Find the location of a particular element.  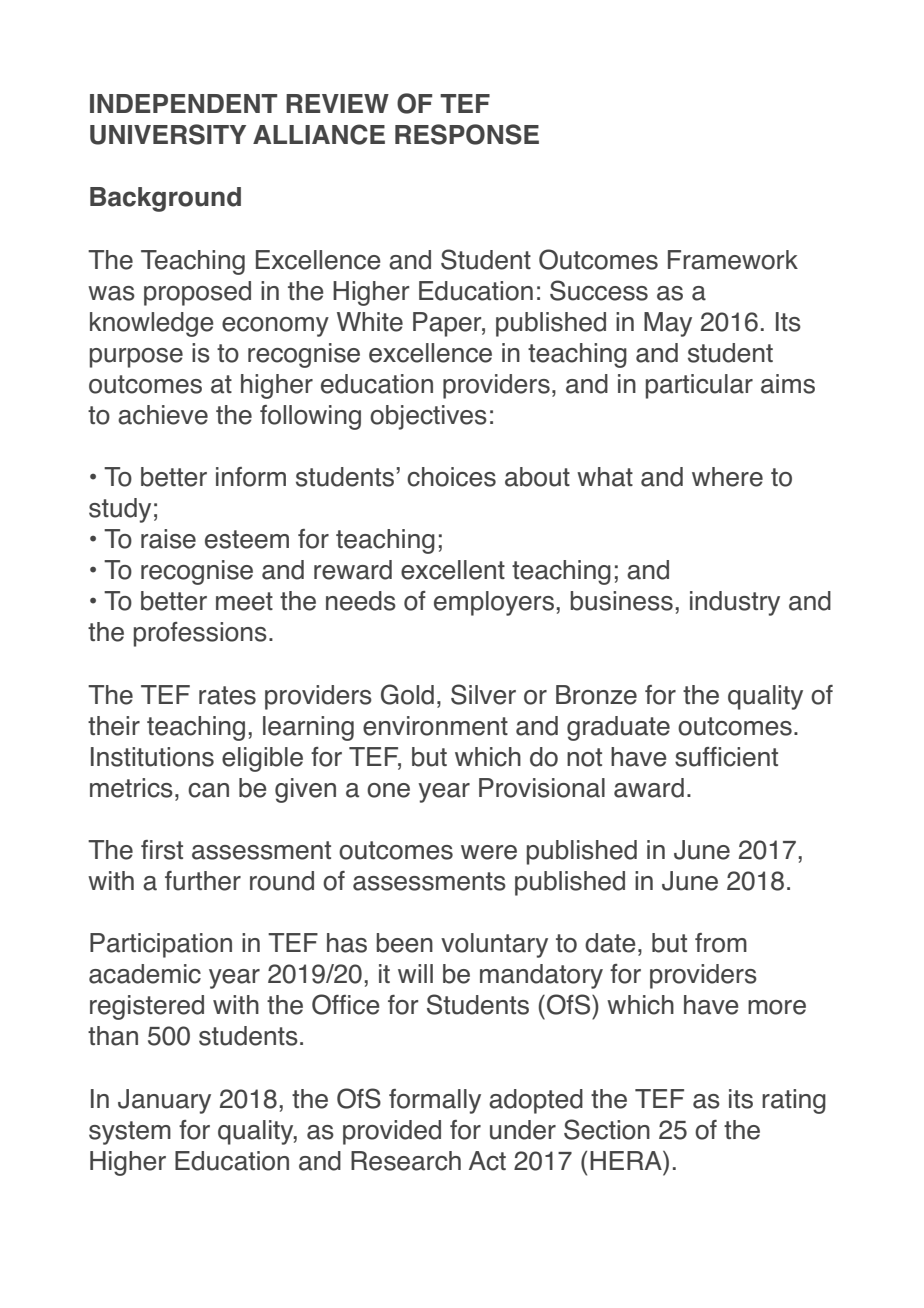

UNIVERSITY is located at coordinates (168, 134).
